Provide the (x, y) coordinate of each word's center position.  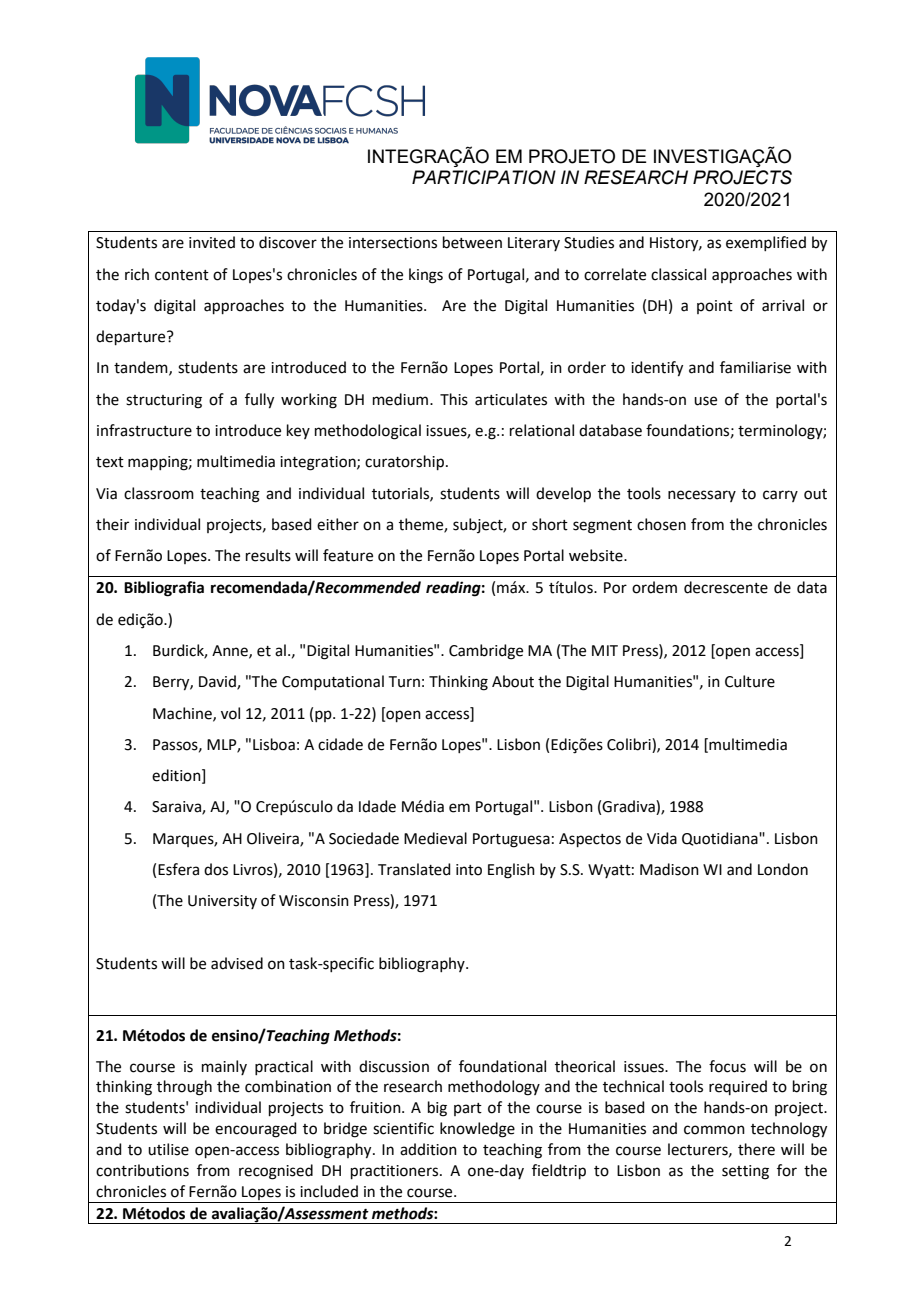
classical (678, 274)
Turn (404, 682)
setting (745, 1172)
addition (428, 1149)
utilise (168, 1149)
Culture (750, 681)
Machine (183, 714)
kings (426, 276)
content (182, 275)
